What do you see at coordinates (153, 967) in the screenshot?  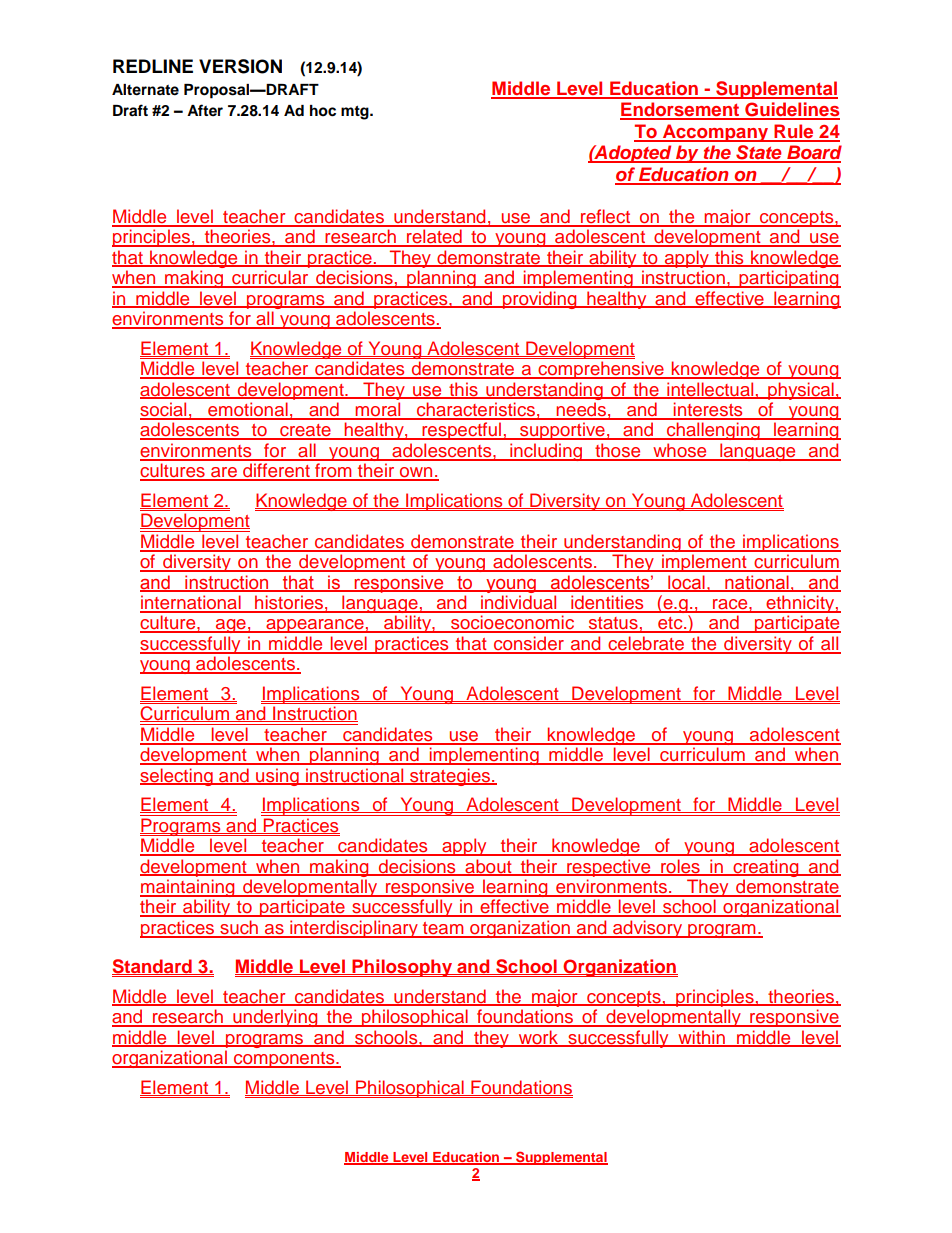 I see `Standard` at bounding box center [153, 967].
